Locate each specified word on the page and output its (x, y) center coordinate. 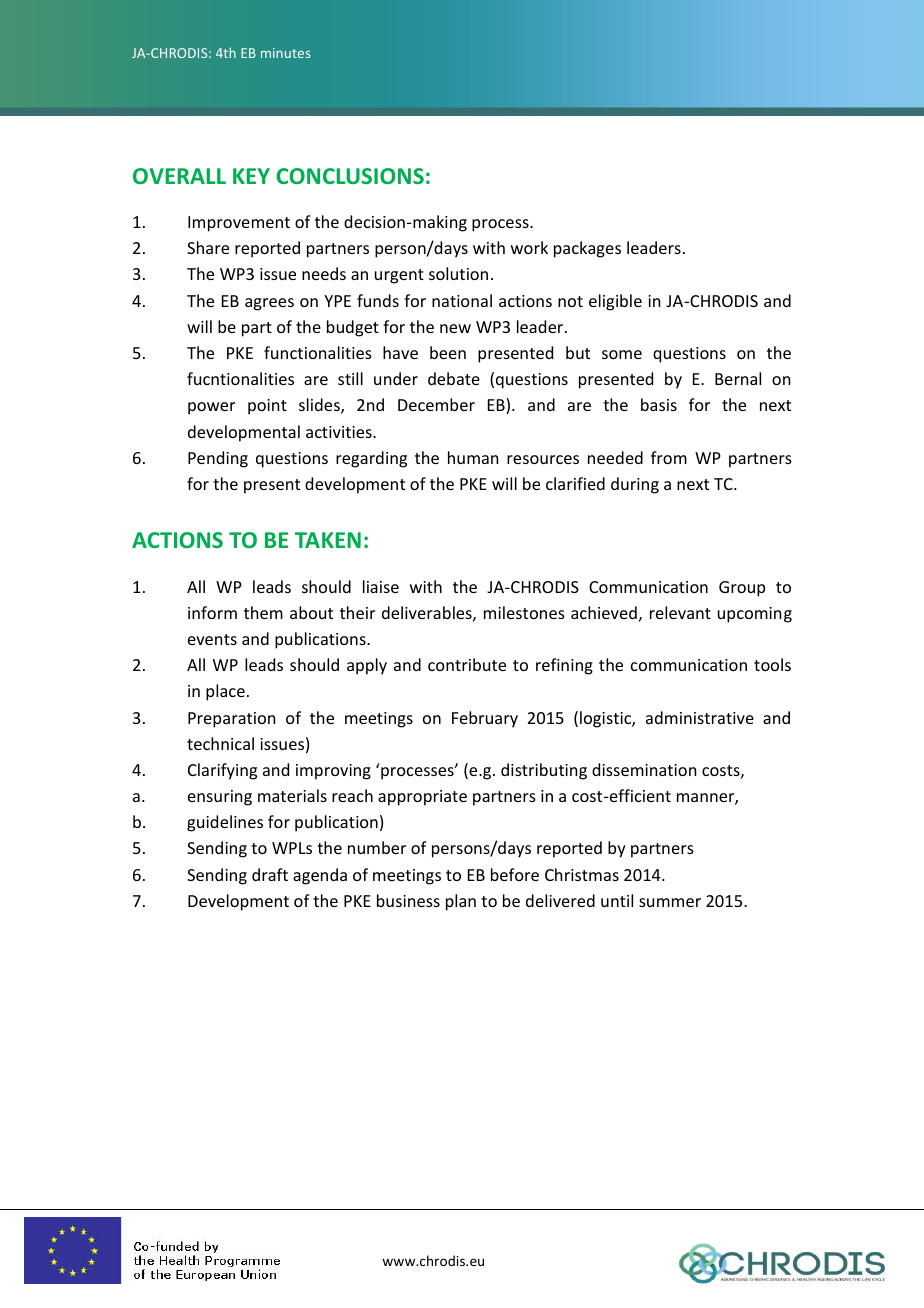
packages (587, 249)
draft (270, 874)
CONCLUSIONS (350, 176)
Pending (218, 459)
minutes (285, 53)
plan (461, 902)
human (473, 457)
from (669, 457)
